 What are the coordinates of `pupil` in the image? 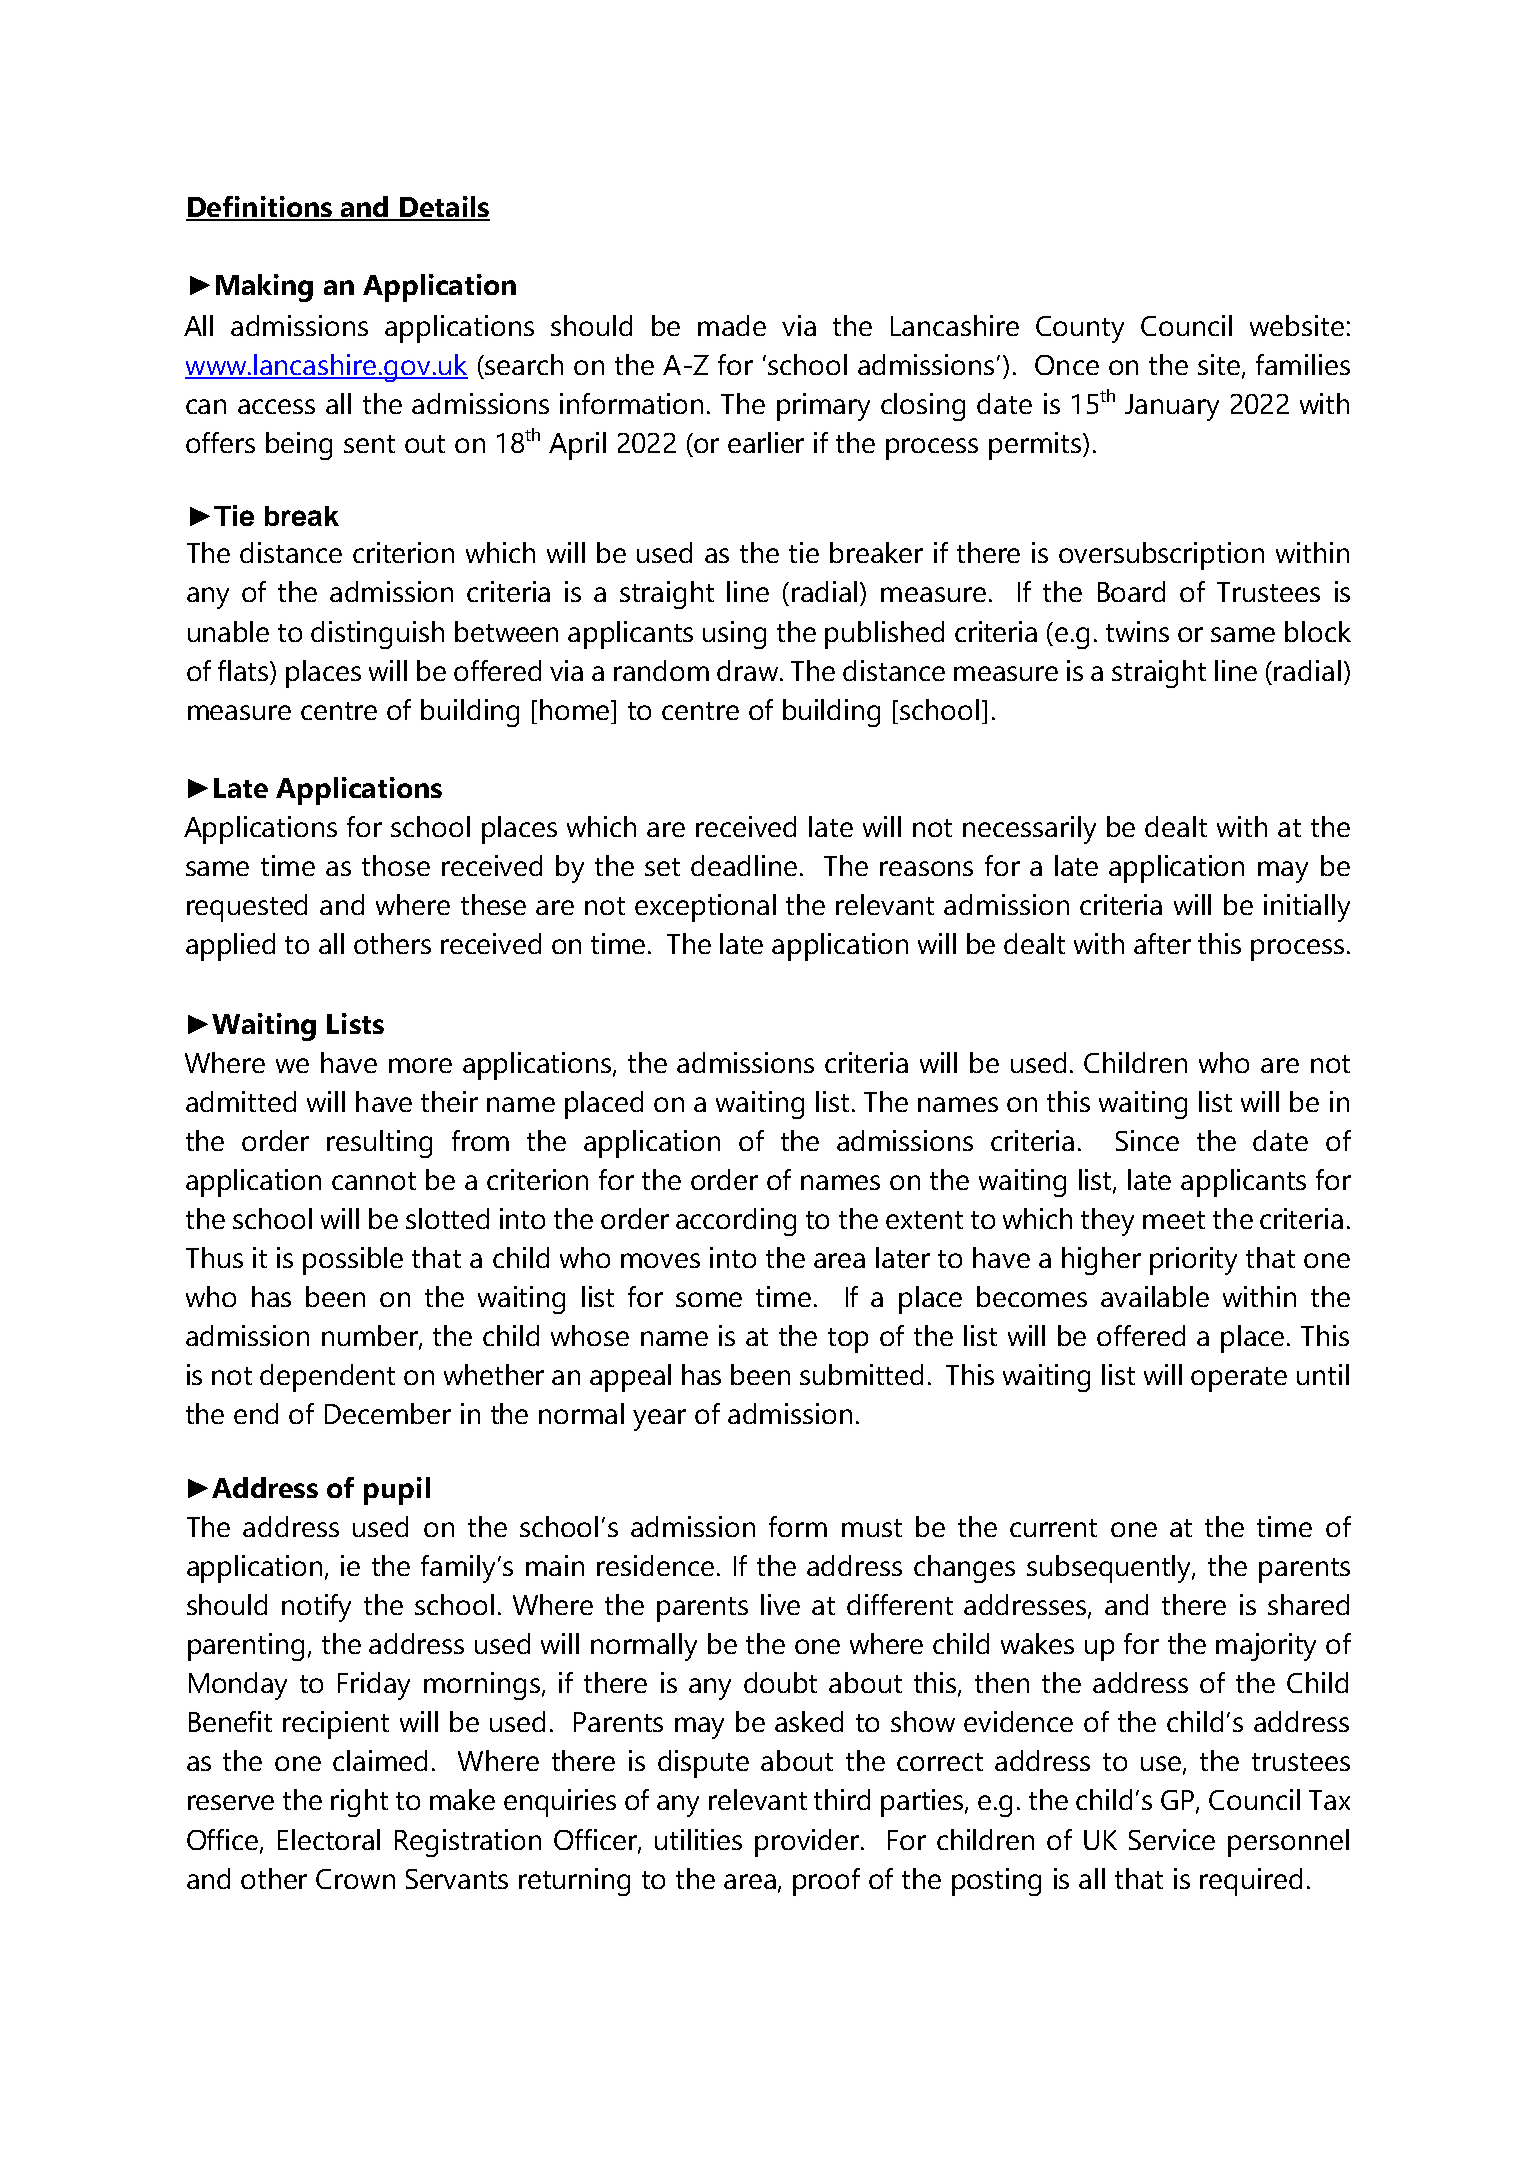 It's located at (397, 1491).
